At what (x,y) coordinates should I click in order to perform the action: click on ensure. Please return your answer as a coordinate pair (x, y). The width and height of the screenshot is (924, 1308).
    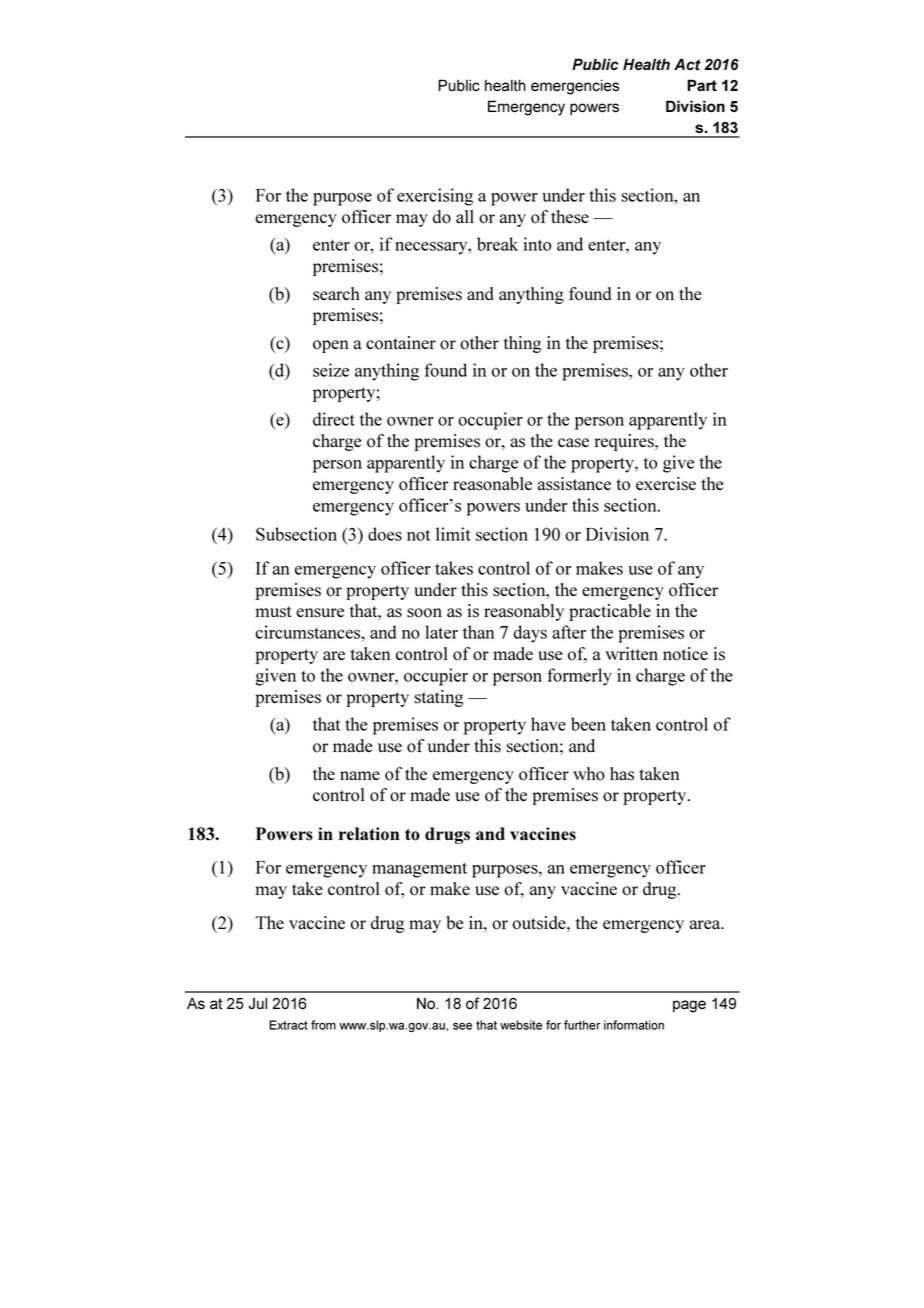
    Looking at the image, I should click on (320, 613).
